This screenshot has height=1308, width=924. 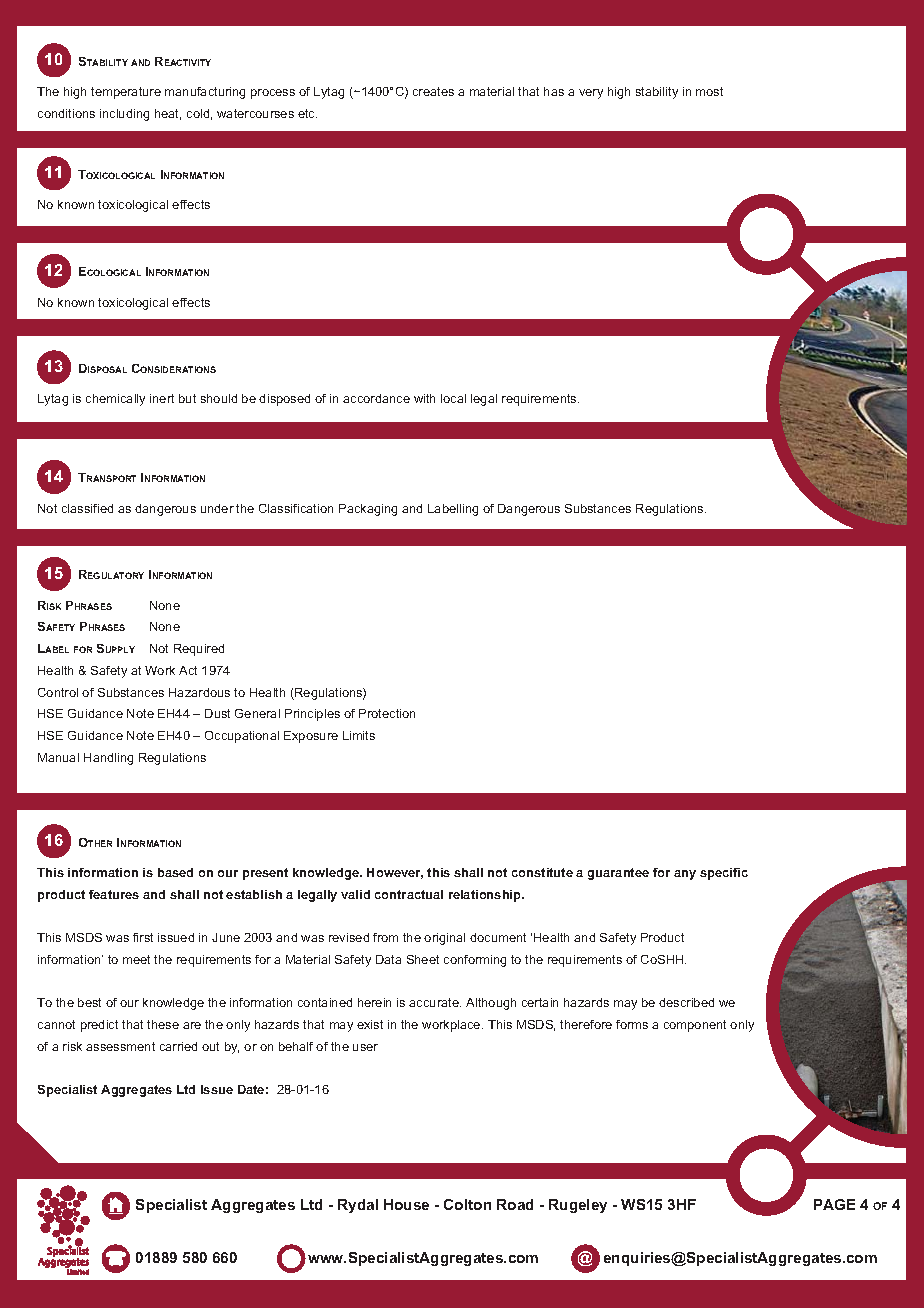 I want to click on Required, so click(x=199, y=650).
